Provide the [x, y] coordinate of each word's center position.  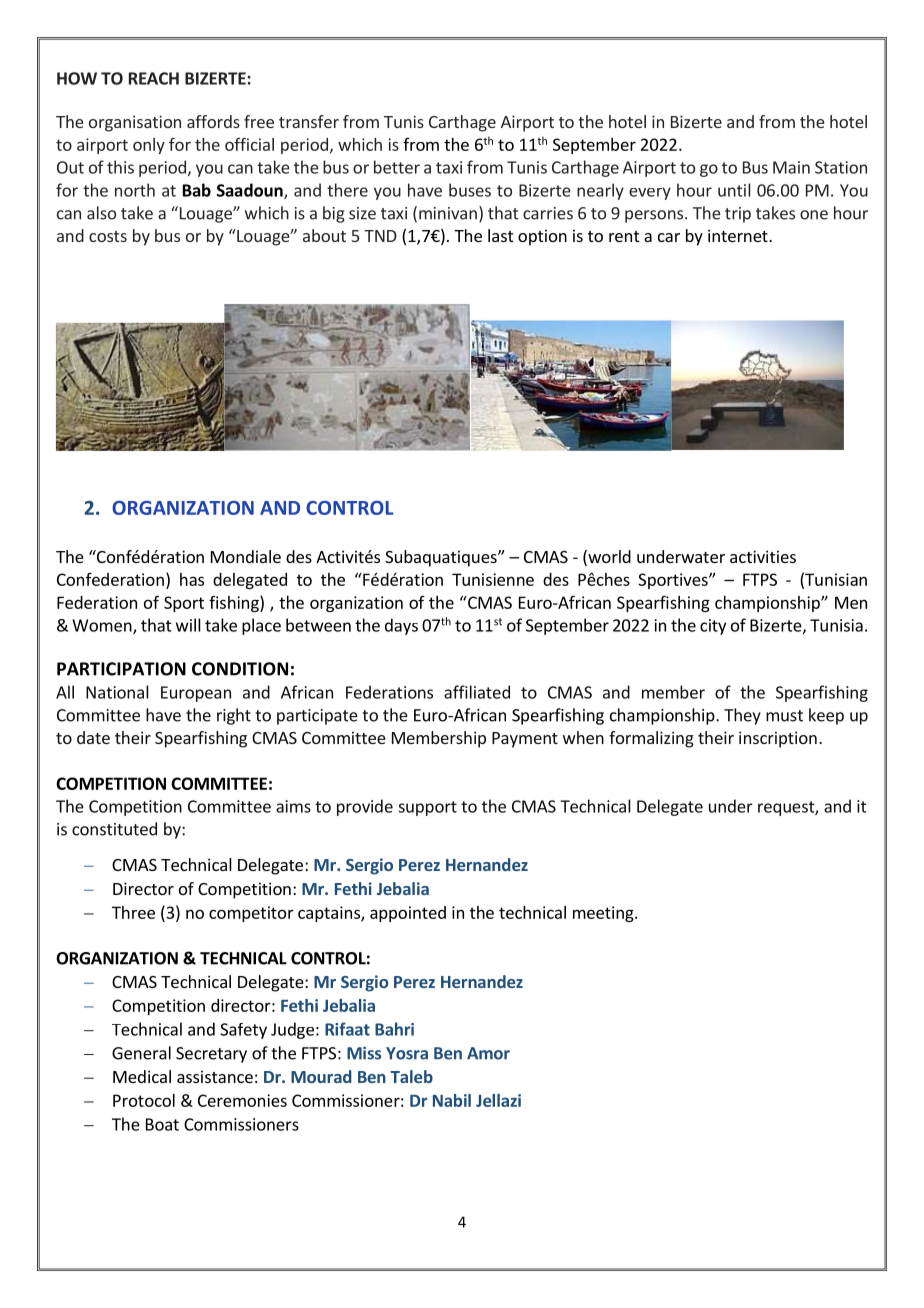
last [500, 235]
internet [739, 235]
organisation [135, 123]
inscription [778, 739]
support [427, 808]
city [713, 627]
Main [791, 167]
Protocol [144, 1100]
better [397, 167]
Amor [488, 1053]
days [401, 626]
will [188, 625]
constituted [114, 829]
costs [108, 236]
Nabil [452, 1100]
